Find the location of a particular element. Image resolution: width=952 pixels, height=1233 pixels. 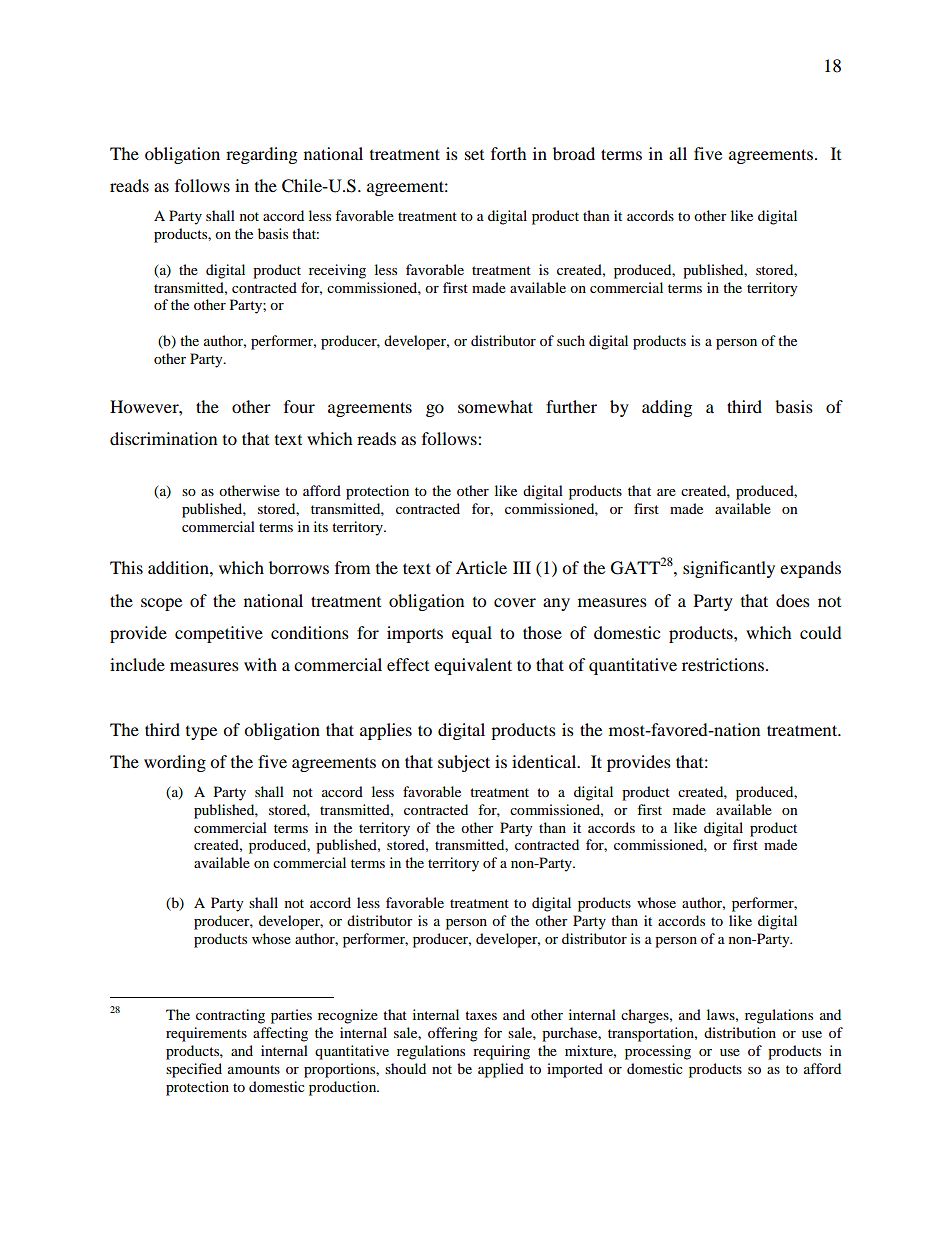

distribution is located at coordinates (740, 1032).
